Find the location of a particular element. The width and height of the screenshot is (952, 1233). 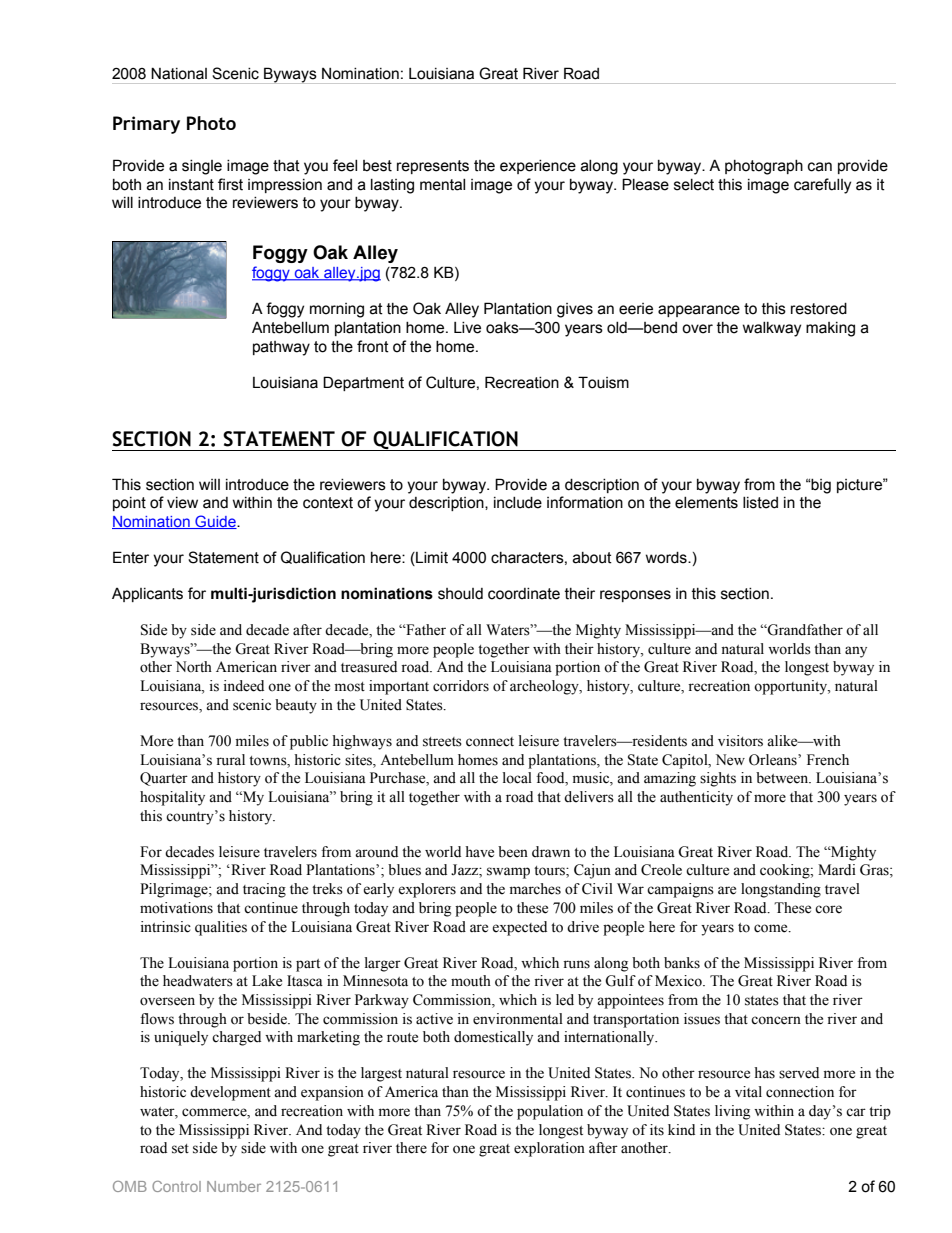

exploration is located at coordinates (549, 1149).
